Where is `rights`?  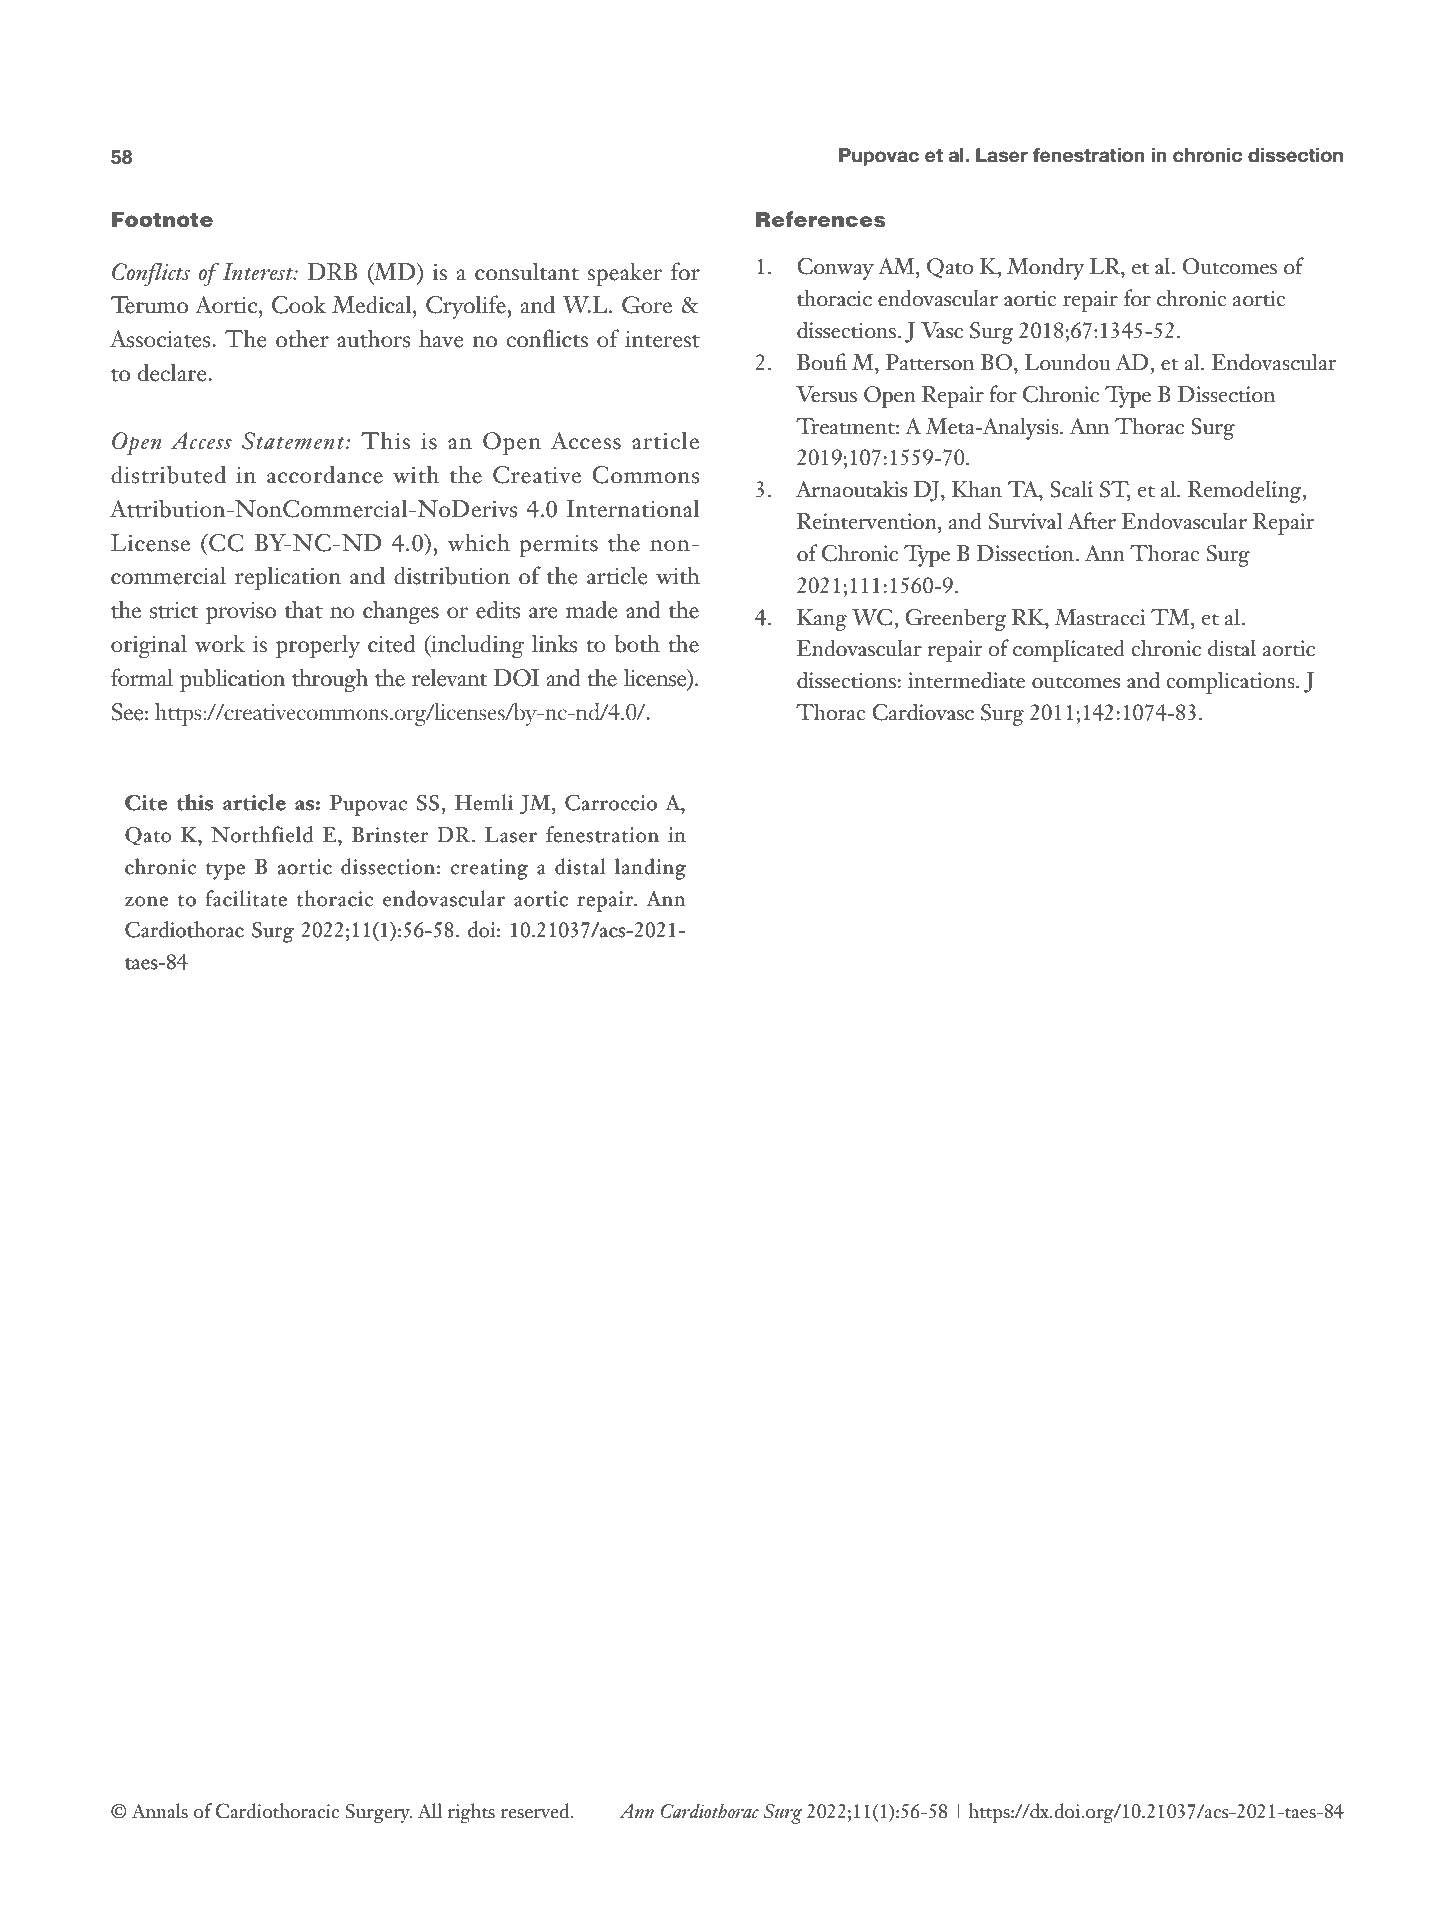 rights is located at coordinates (471, 1813).
